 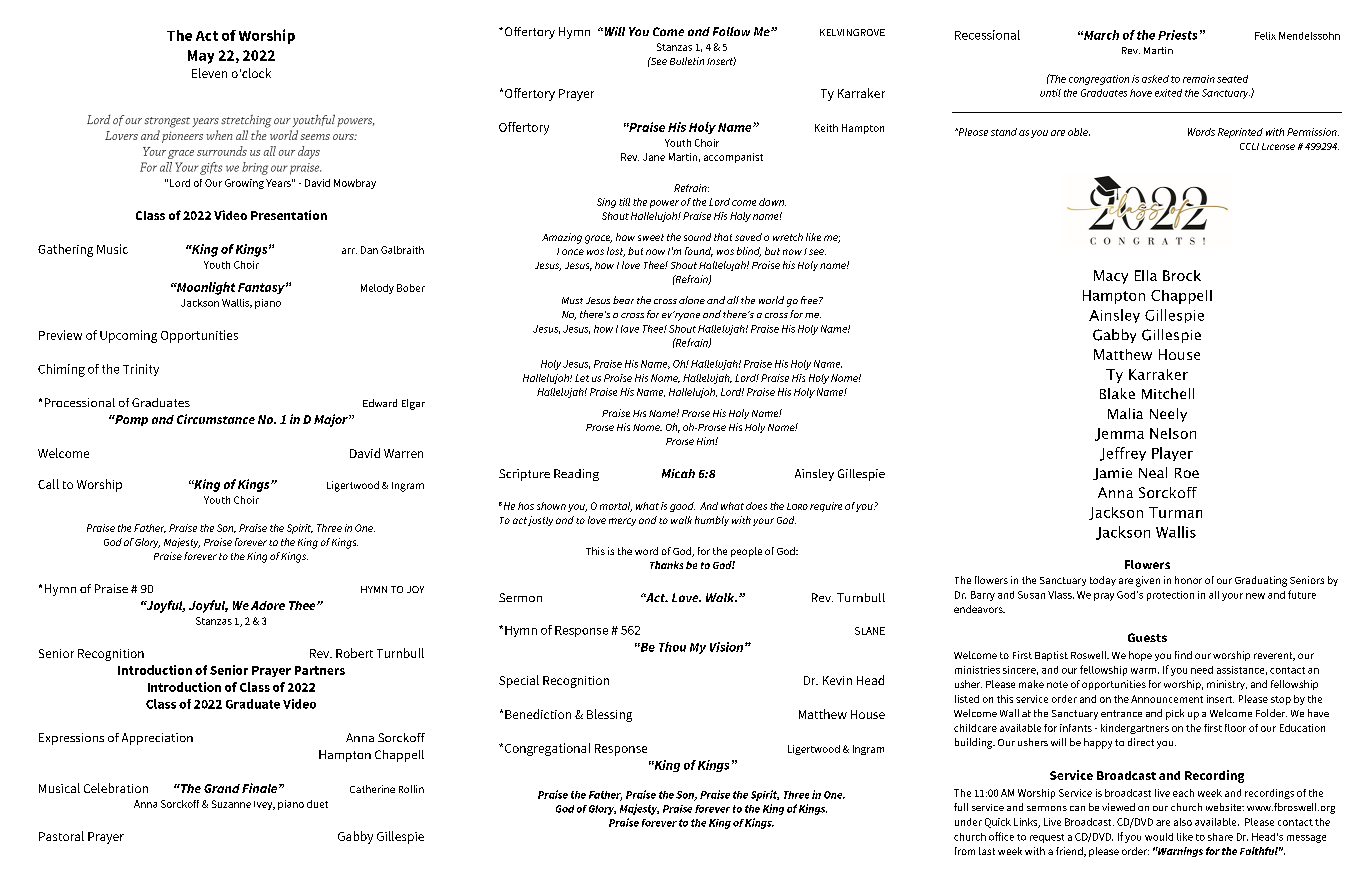 I want to click on full, so click(x=961, y=807).
